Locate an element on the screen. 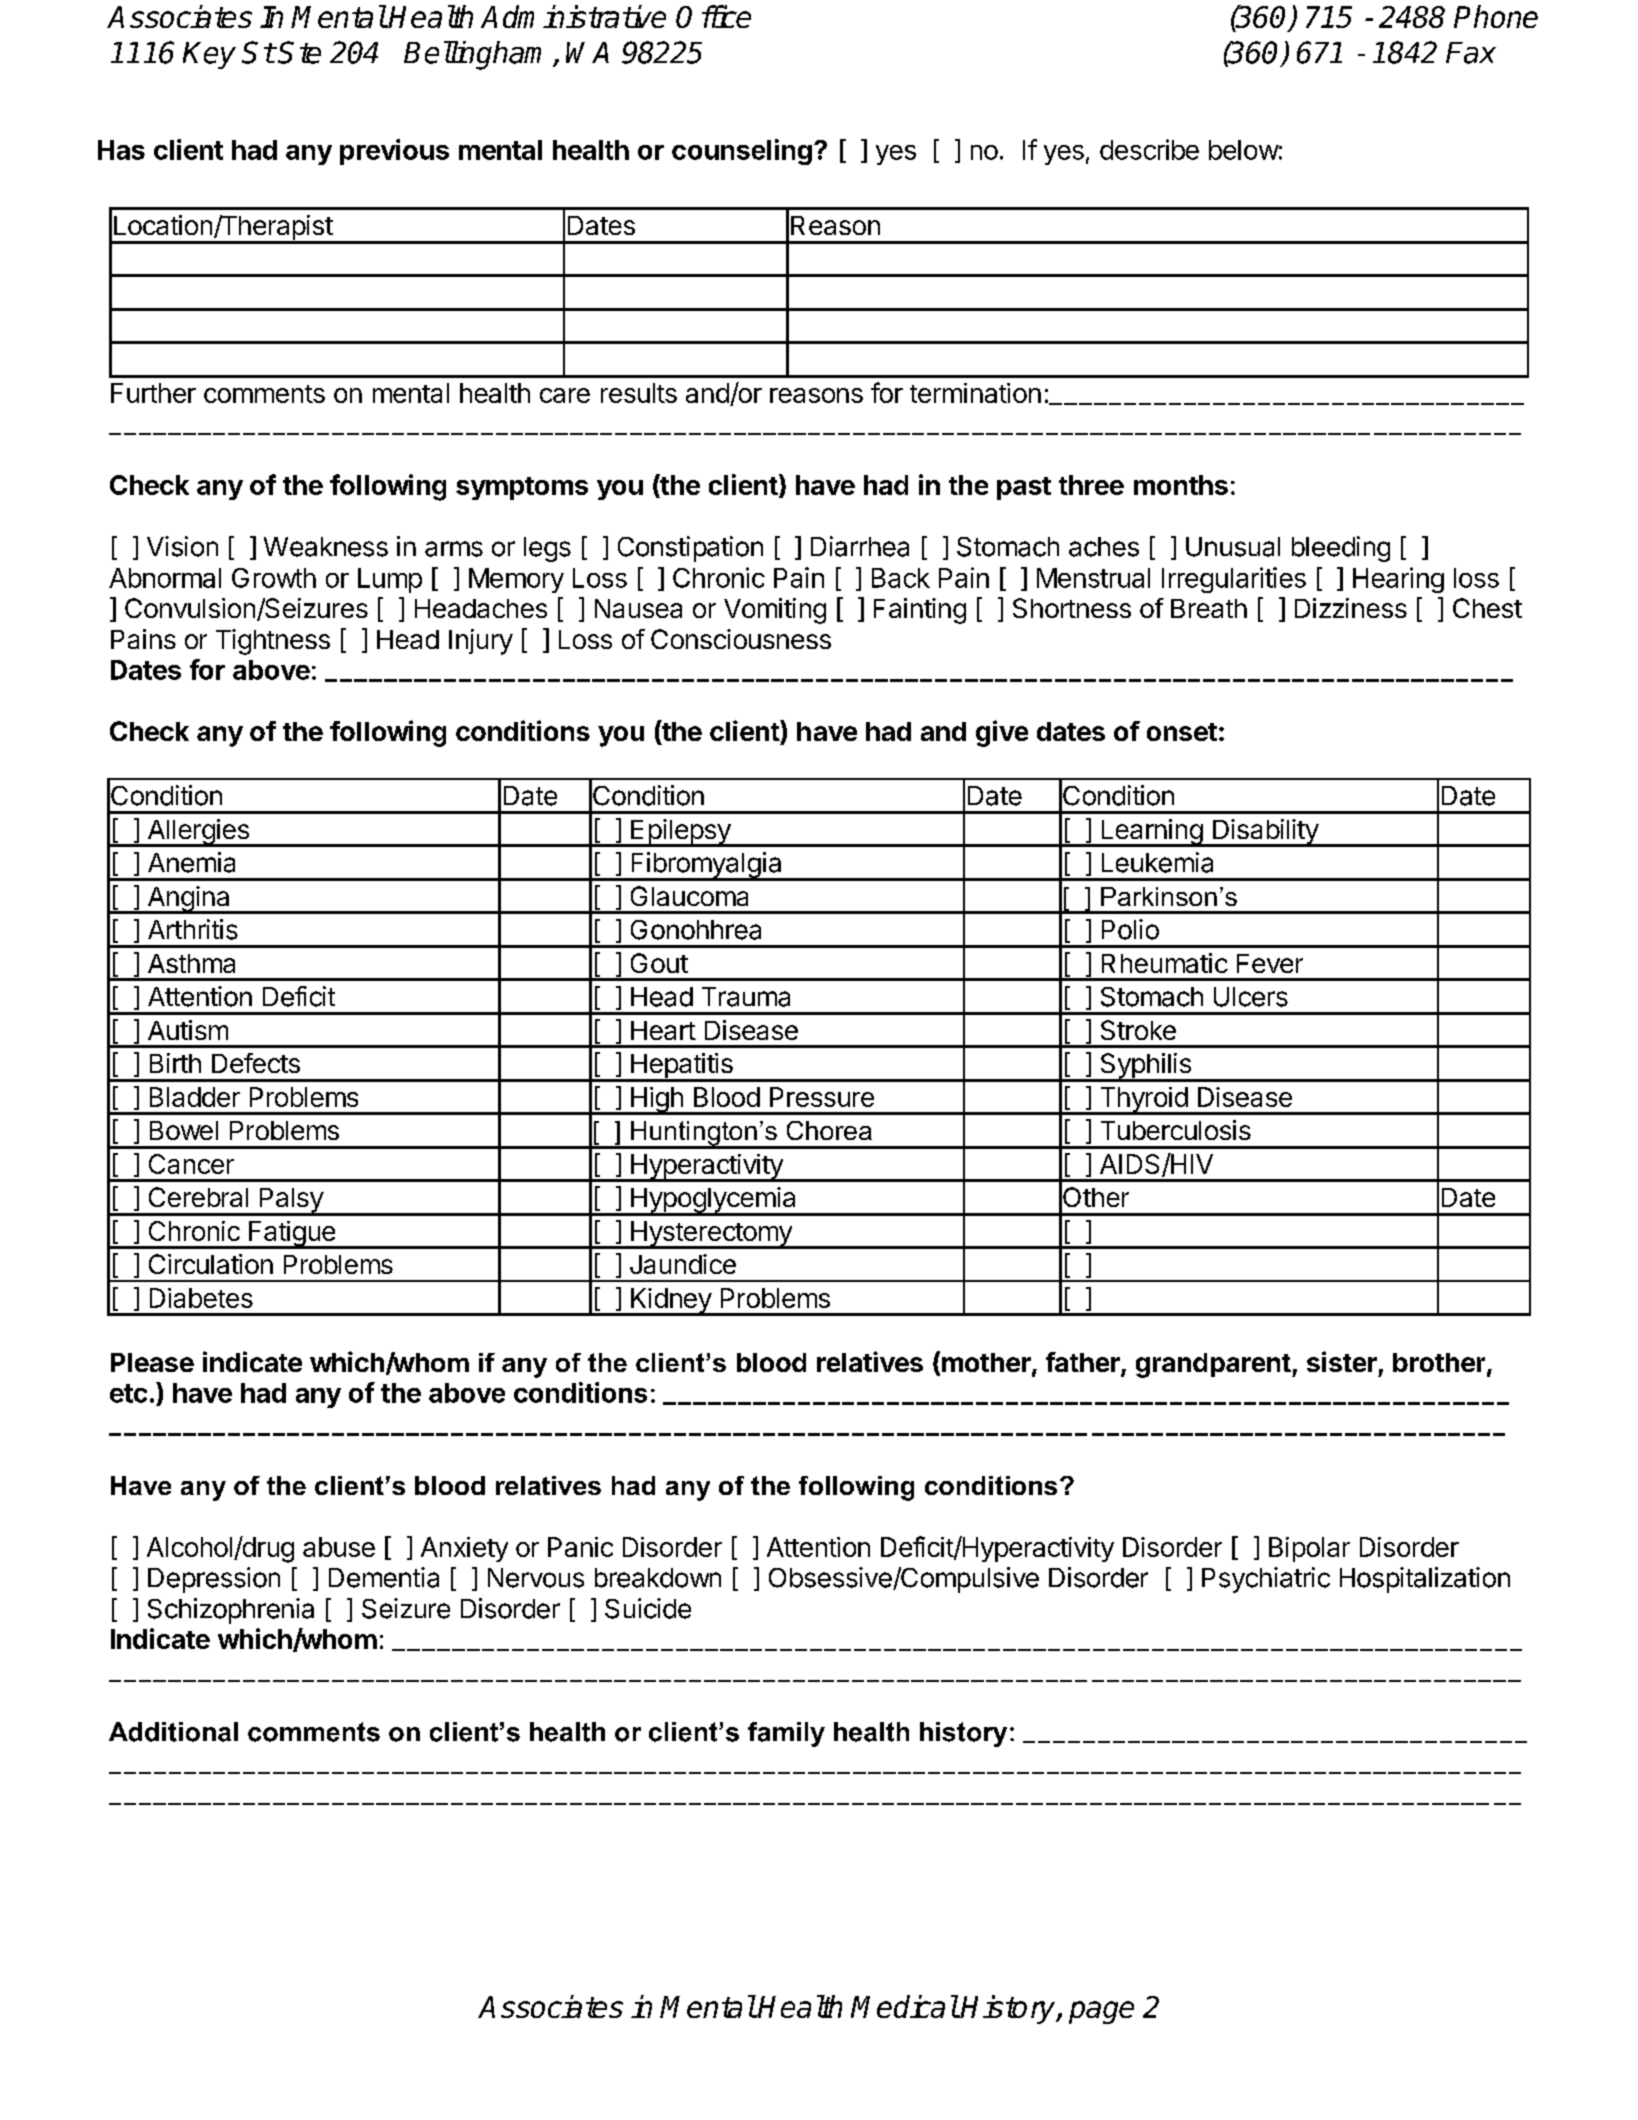  breakdown is located at coordinates (658, 1578).
